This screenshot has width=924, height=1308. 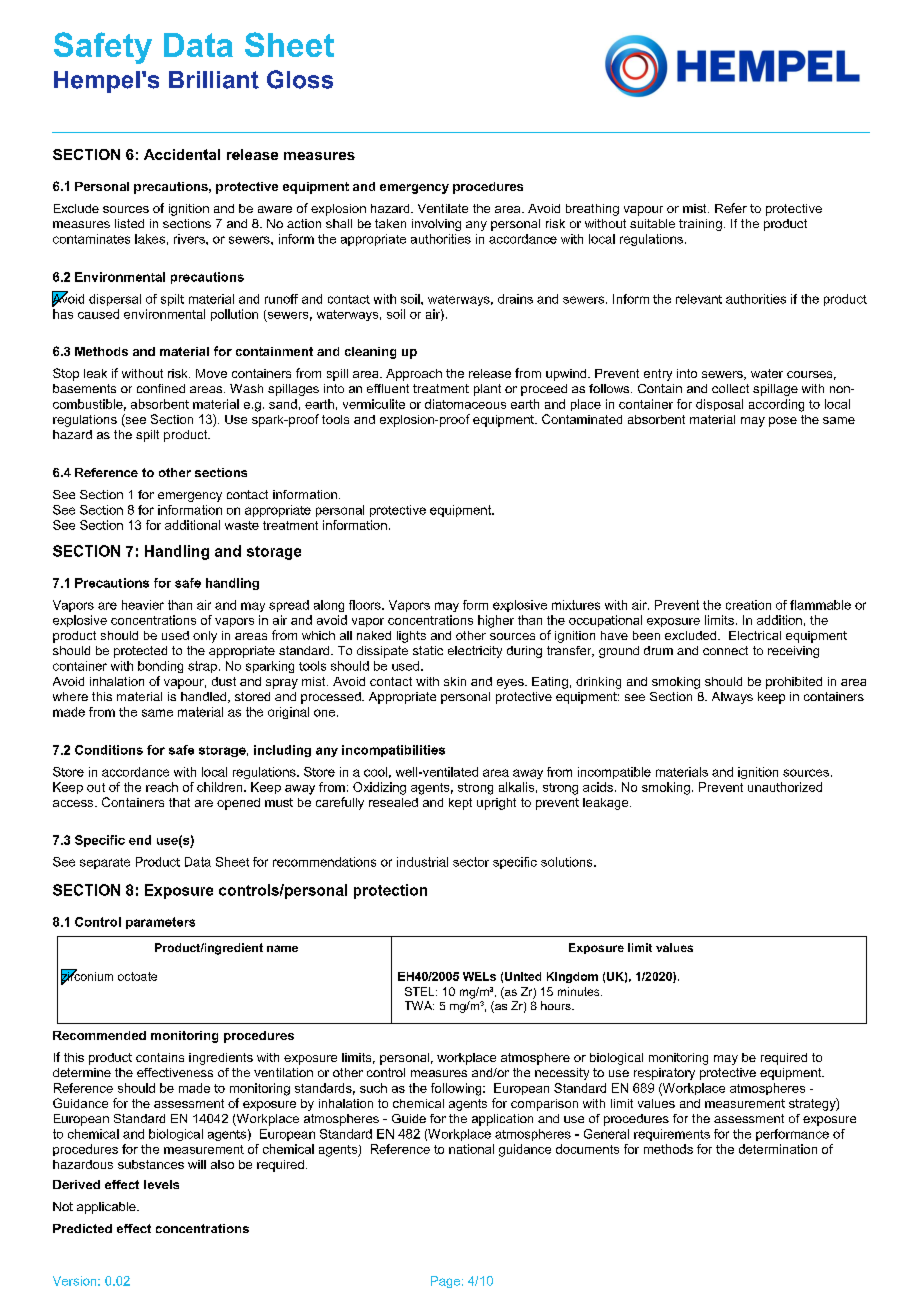 What do you see at coordinates (143, 605) in the screenshot?
I see `heavier` at bounding box center [143, 605].
